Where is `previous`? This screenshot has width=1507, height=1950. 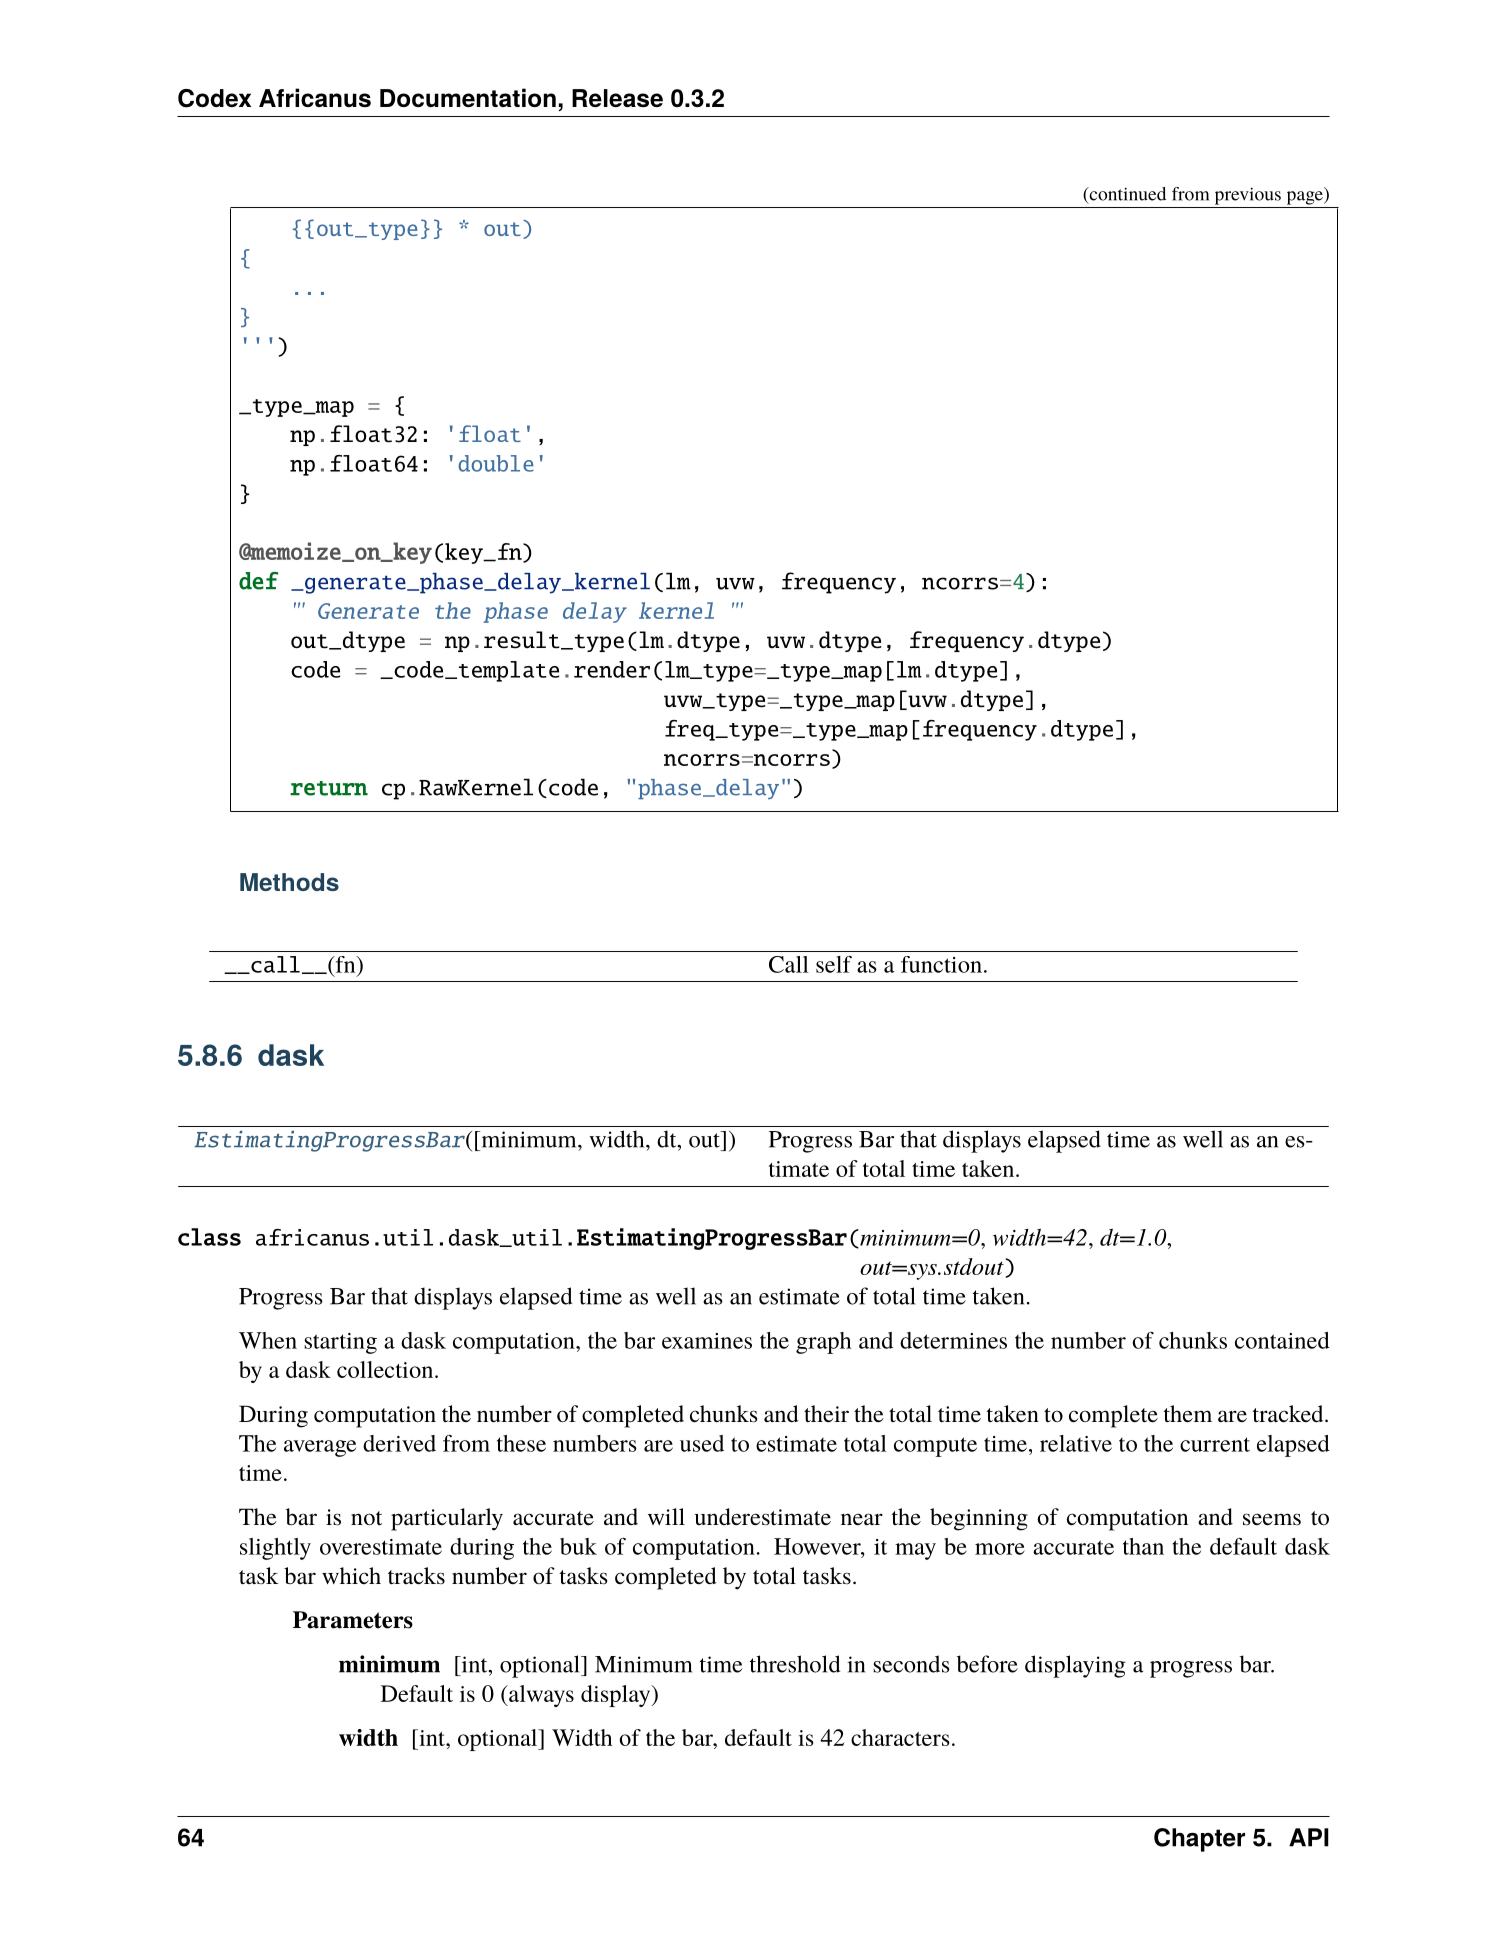 previous is located at coordinates (1248, 196).
